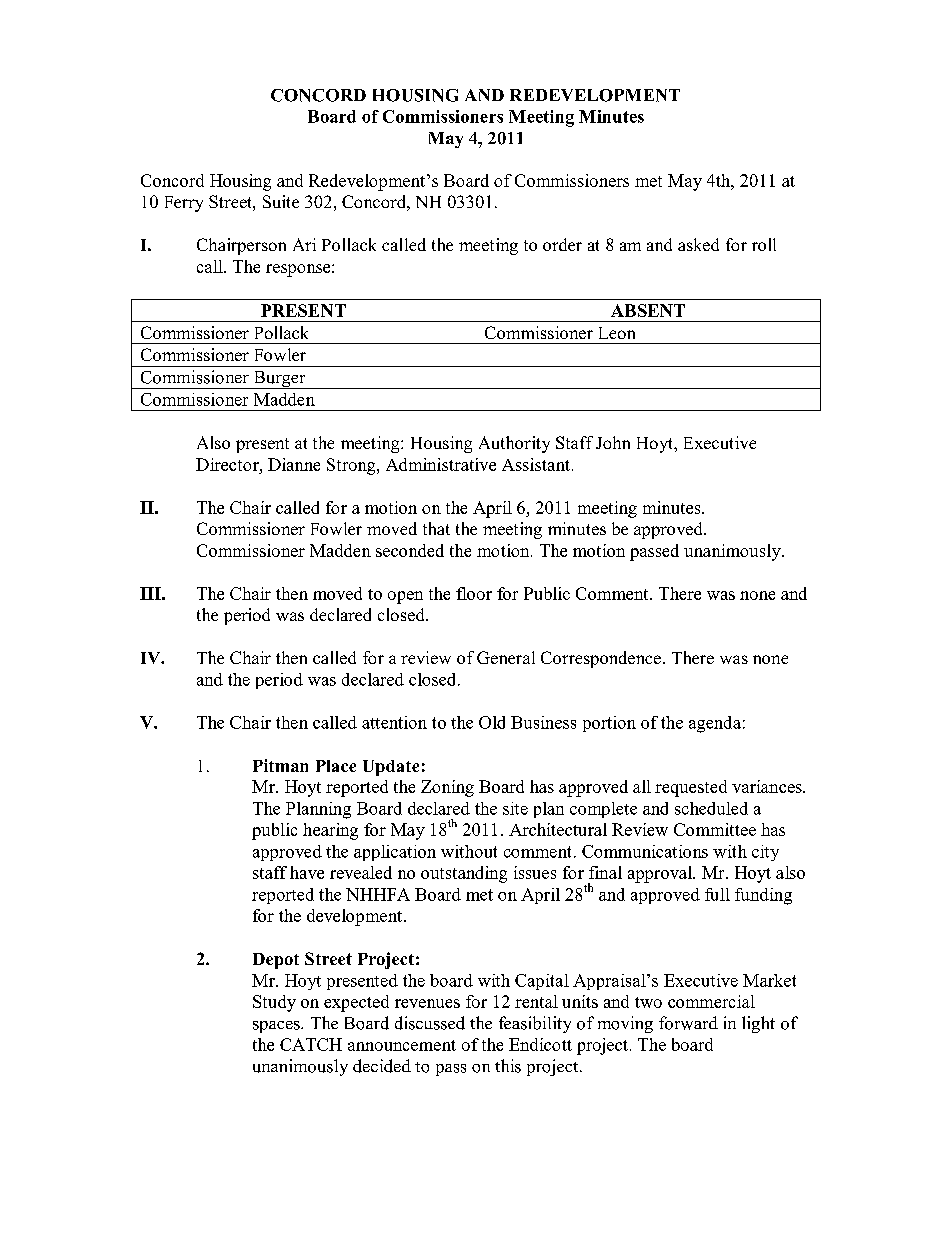 This page has height=1233, width=952. Describe the element at coordinates (277, 1027) in the page. I see `spaces` at that location.
